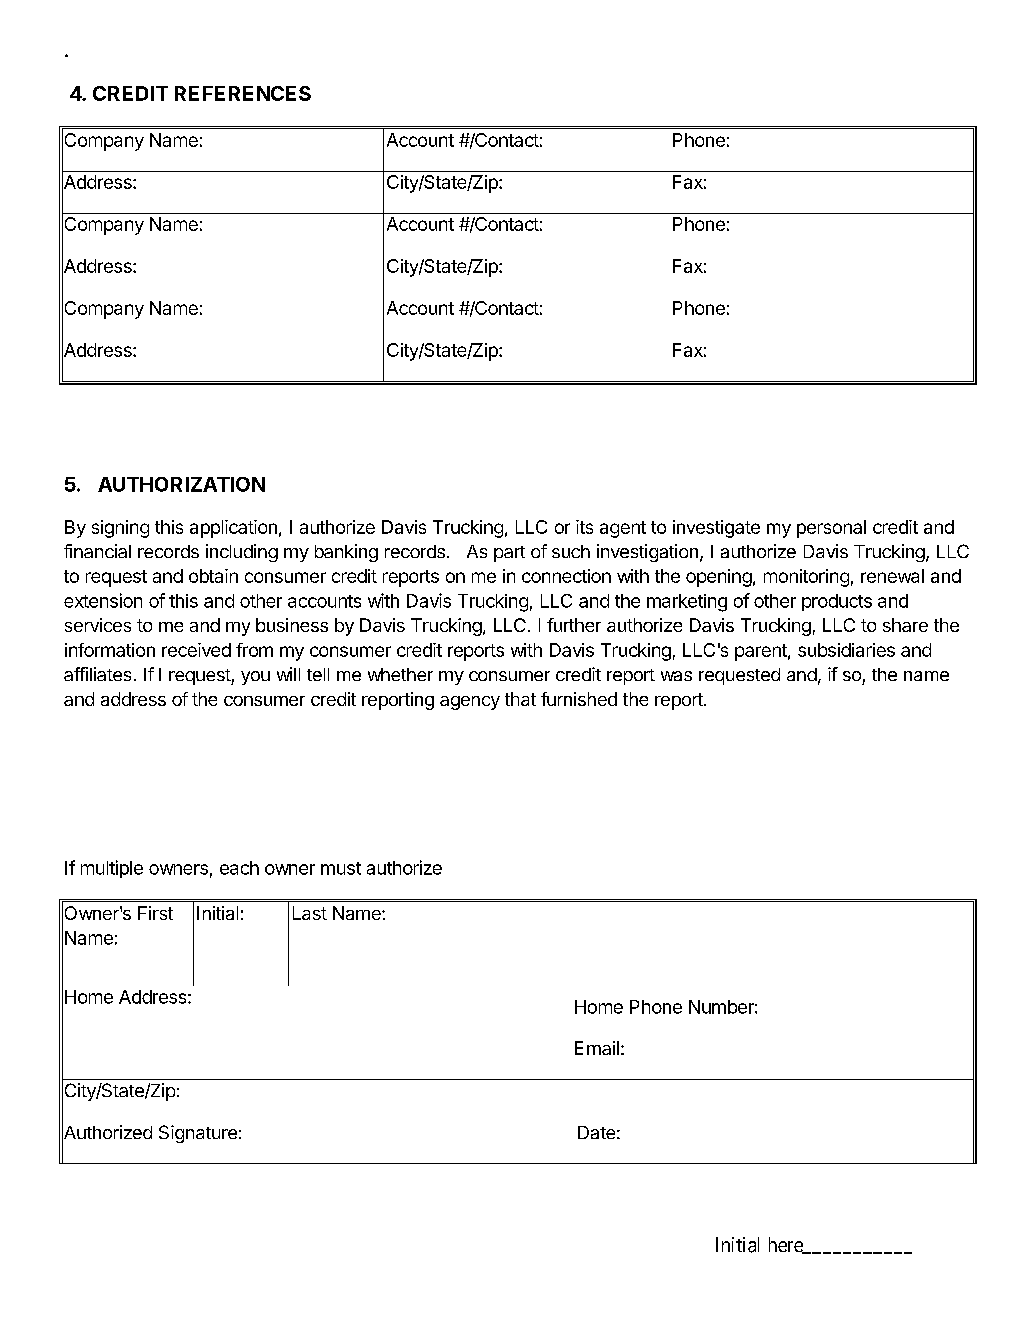 The width and height of the image is (1036, 1341). I want to click on its, so click(584, 527).
